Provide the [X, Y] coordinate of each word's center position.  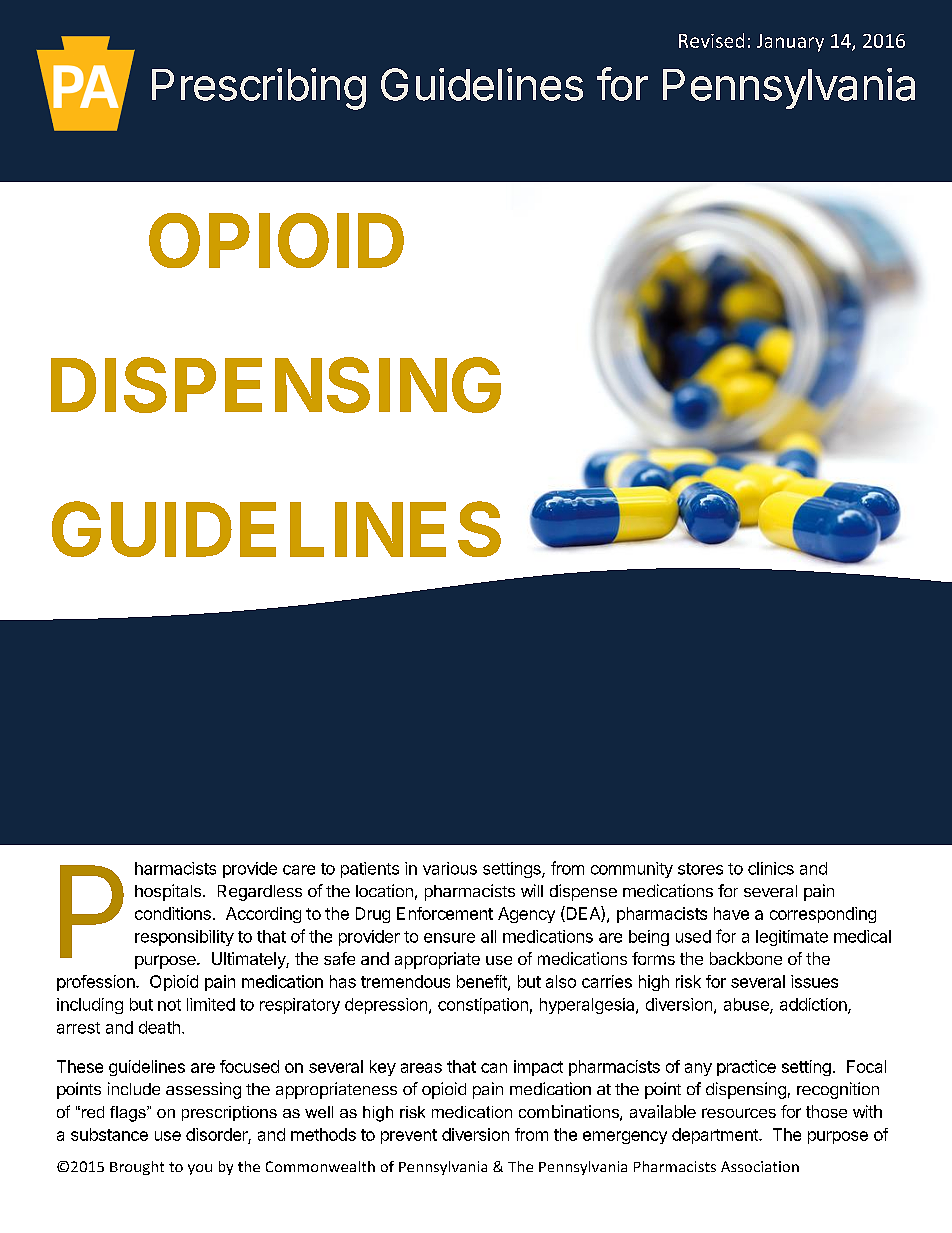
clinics [771, 868]
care [299, 870]
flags [129, 1114]
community [632, 870]
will [532, 890]
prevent [409, 1136]
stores [700, 869]
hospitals [168, 892]
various [450, 868]
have [731, 913]
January [790, 43]
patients [370, 870]
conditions [173, 913]
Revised [711, 40]
